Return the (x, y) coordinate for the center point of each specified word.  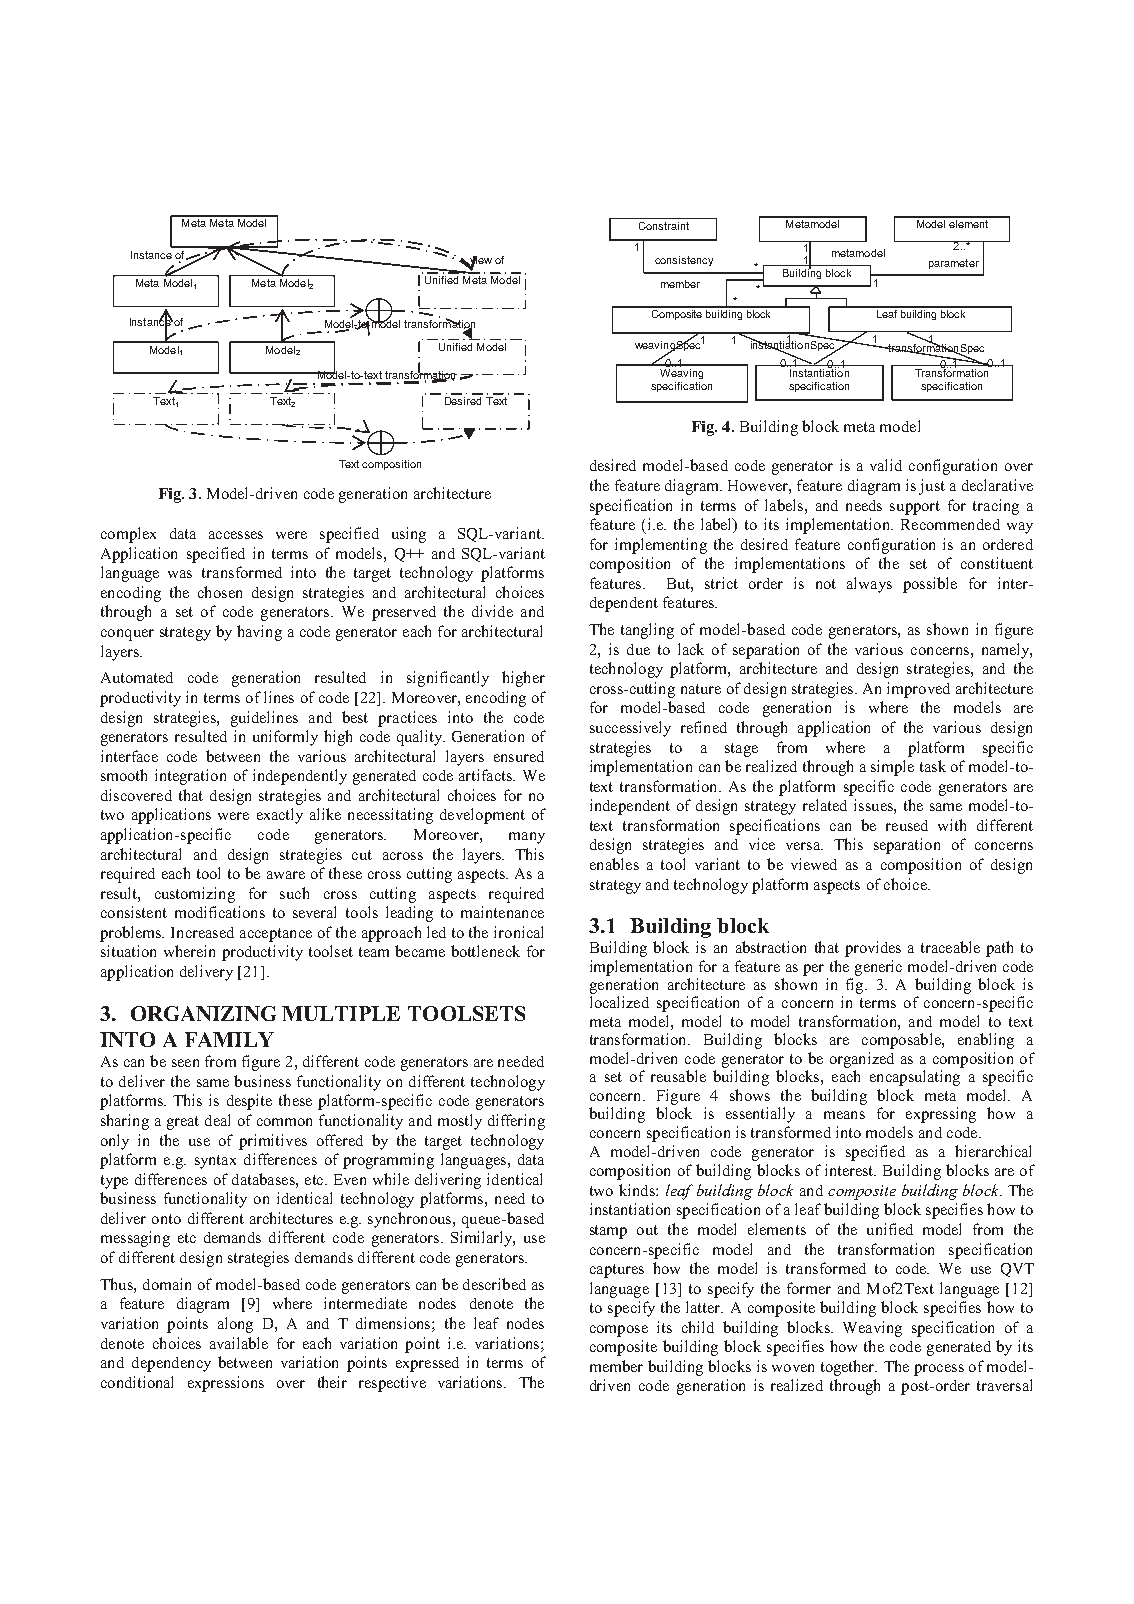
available (239, 1343)
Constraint (664, 226)
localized (619, 1002)
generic (878, 968)
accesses (236, 535)
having (259, 633)
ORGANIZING (203, 1013)
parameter (954, 264)
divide (492, 611)
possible (930, 585)
